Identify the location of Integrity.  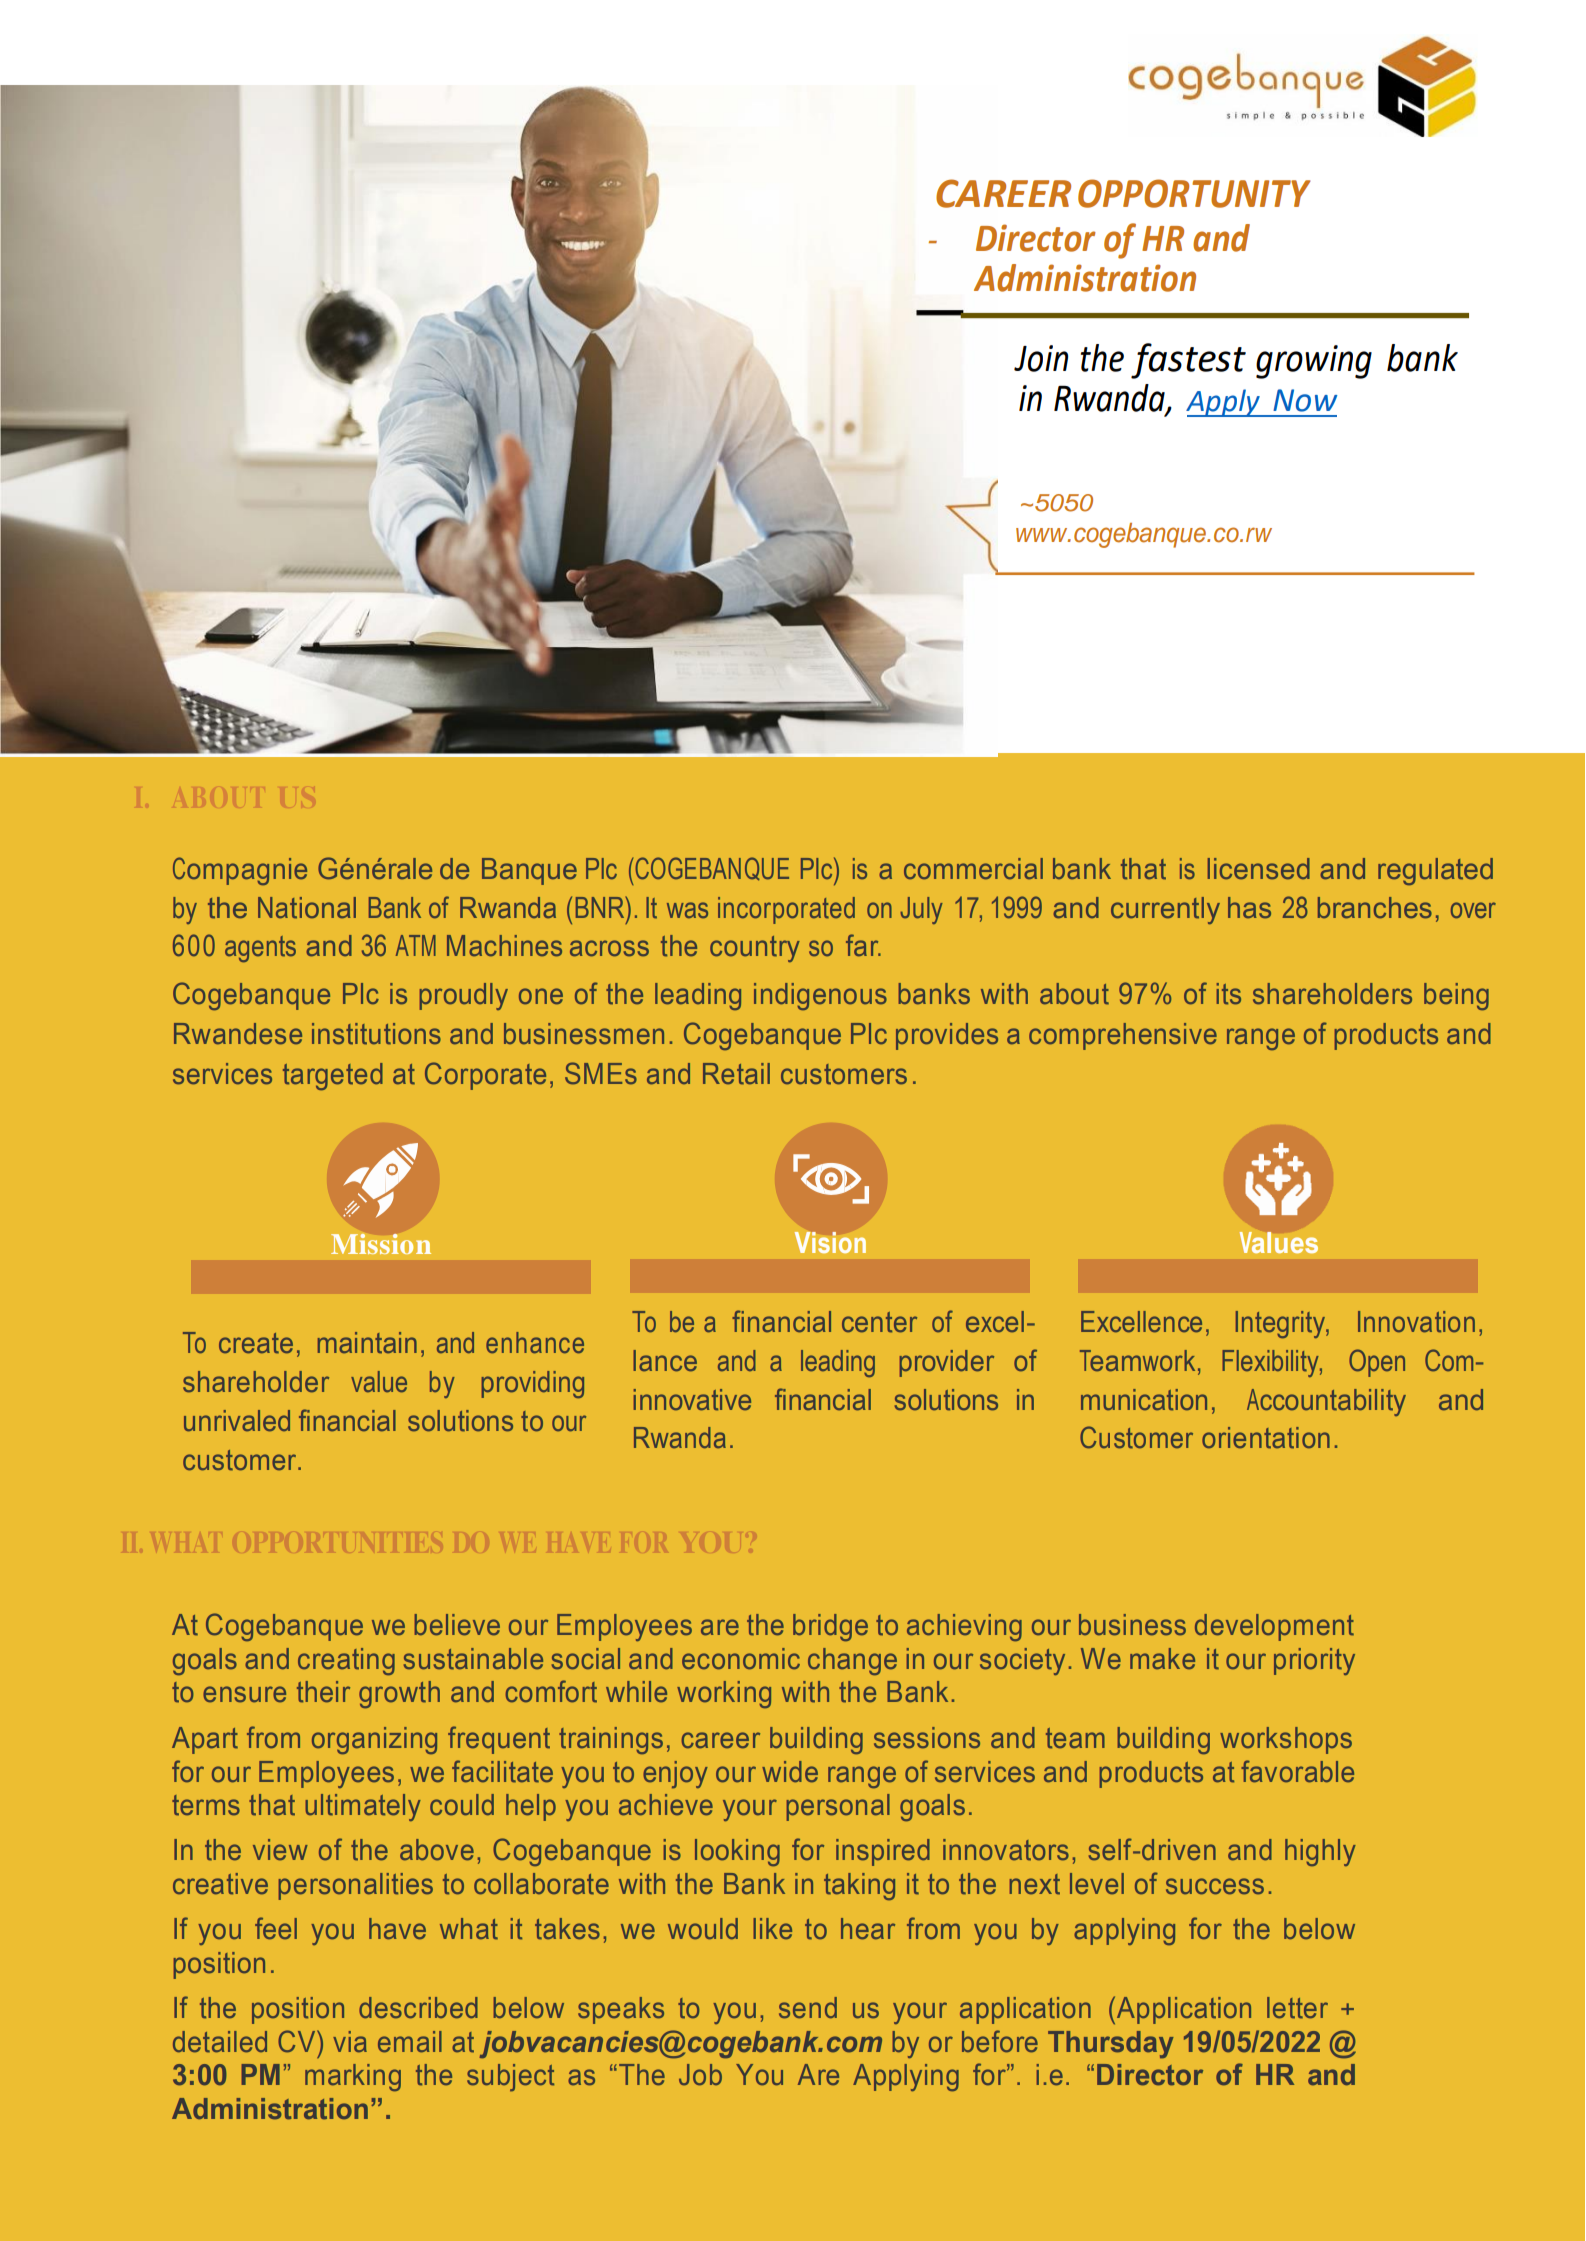
(1281, 1324).
